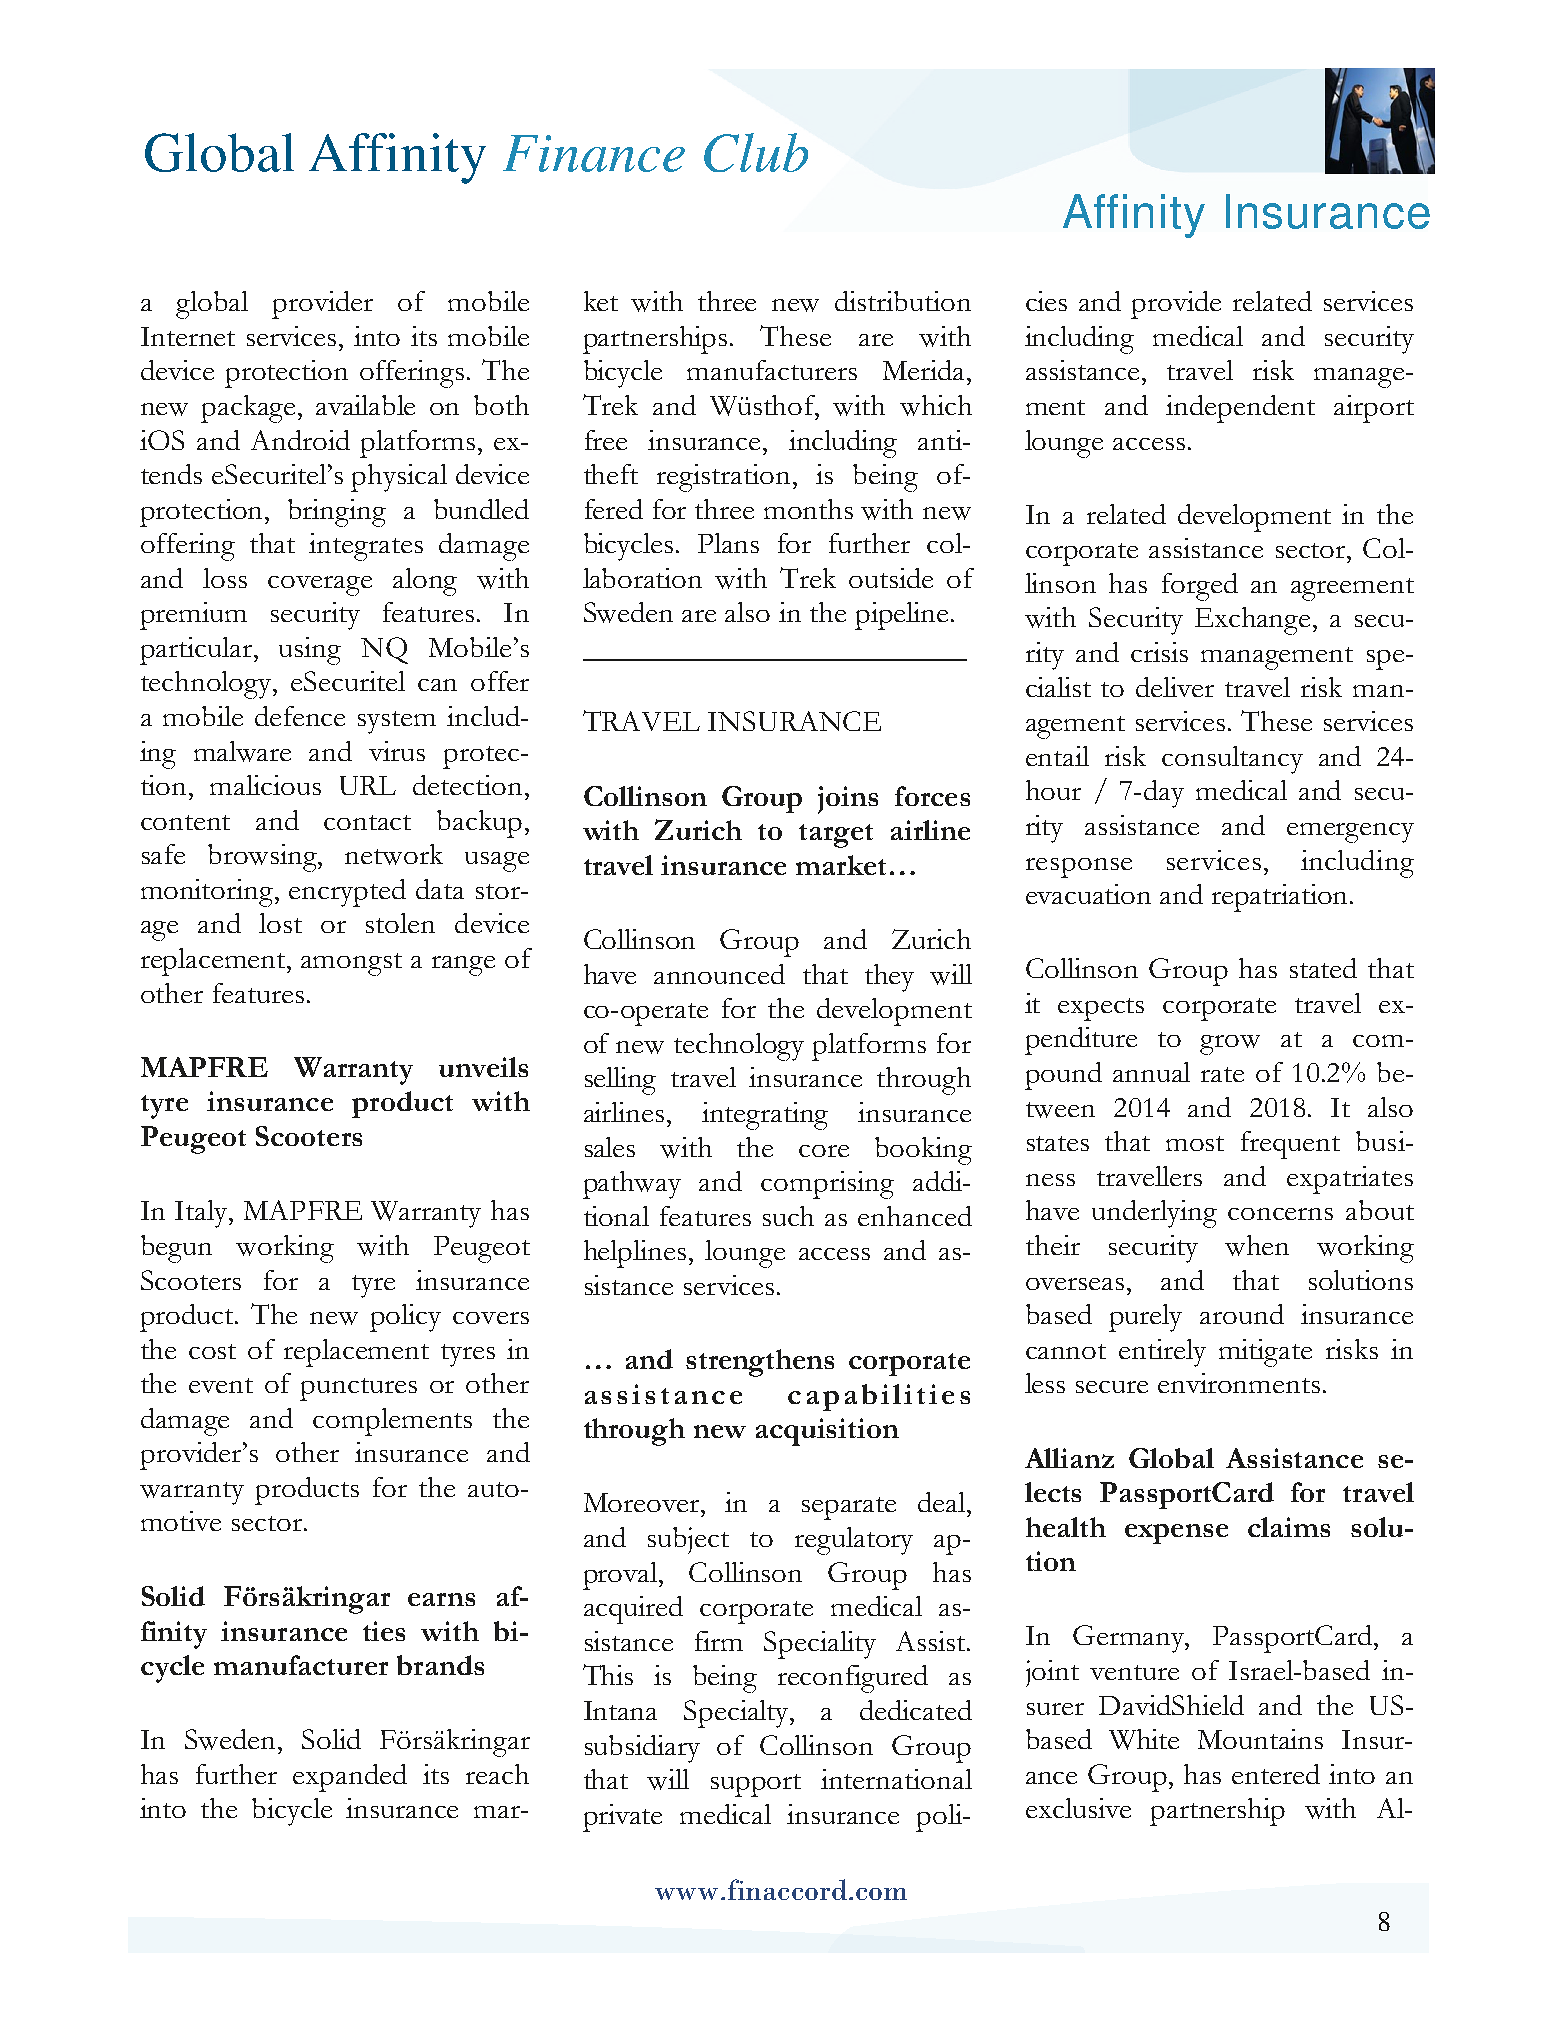  Describe the element at coordinates (756, 1785) in the screenshot. I see `support` at that location.
